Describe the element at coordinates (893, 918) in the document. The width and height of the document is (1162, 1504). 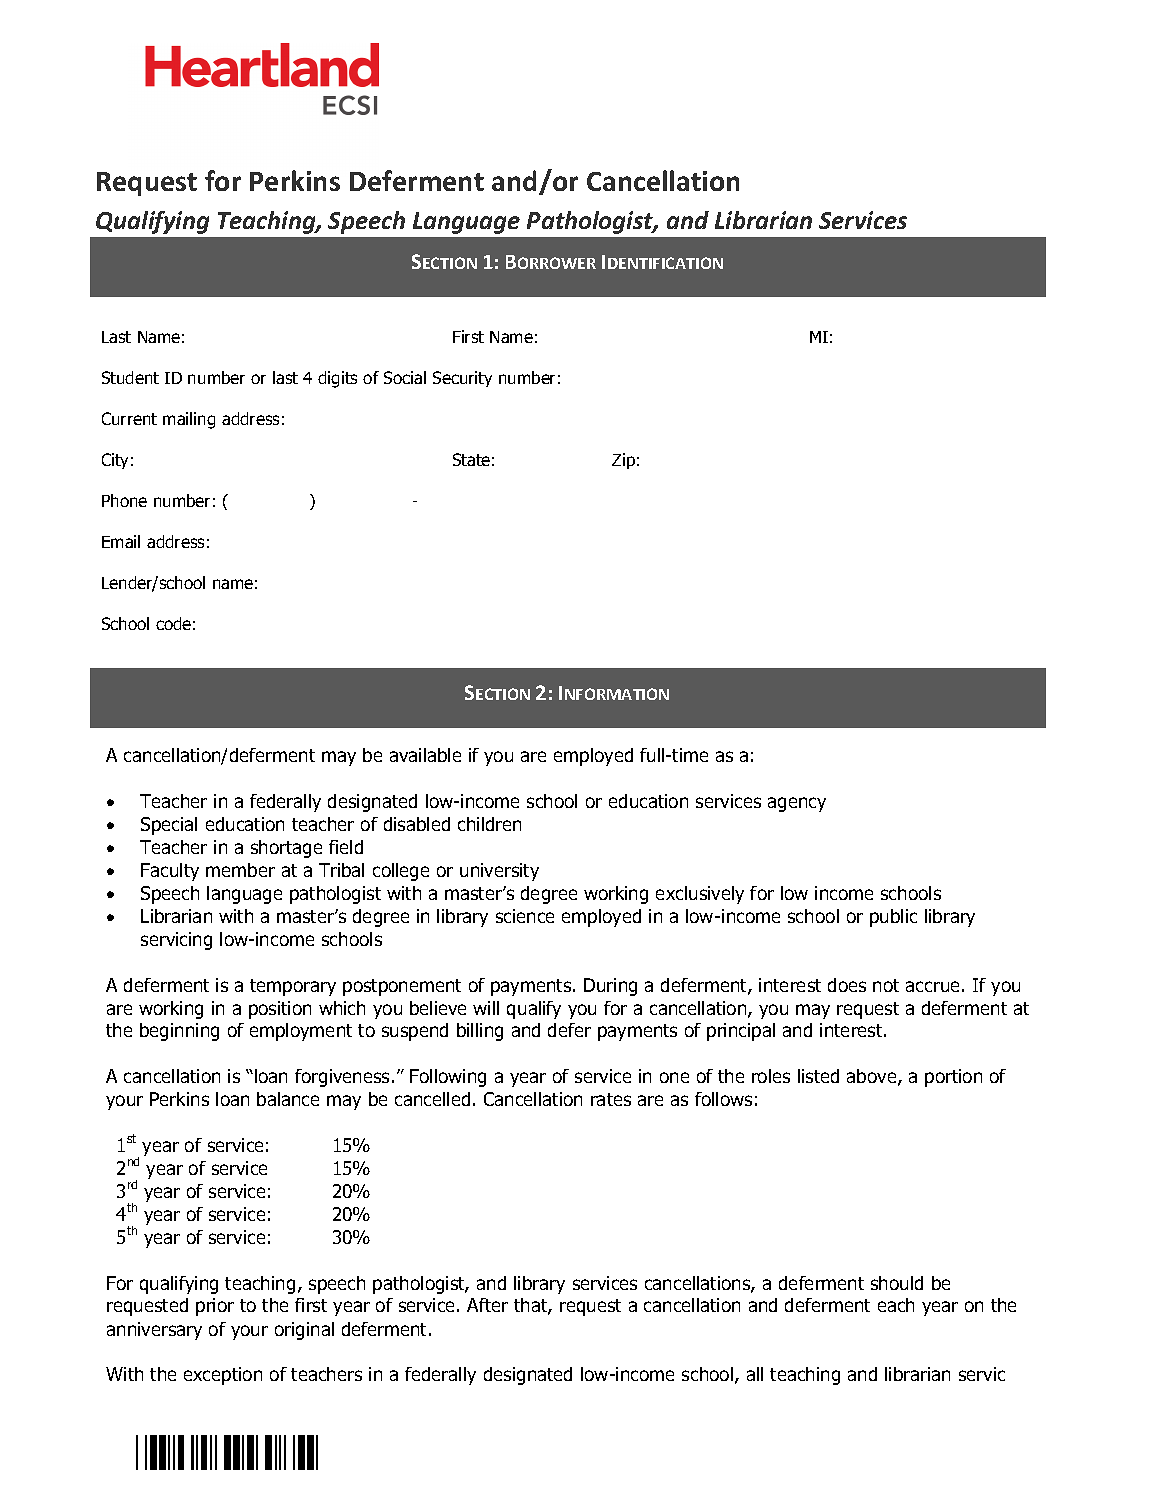
I see `public` at that location.
